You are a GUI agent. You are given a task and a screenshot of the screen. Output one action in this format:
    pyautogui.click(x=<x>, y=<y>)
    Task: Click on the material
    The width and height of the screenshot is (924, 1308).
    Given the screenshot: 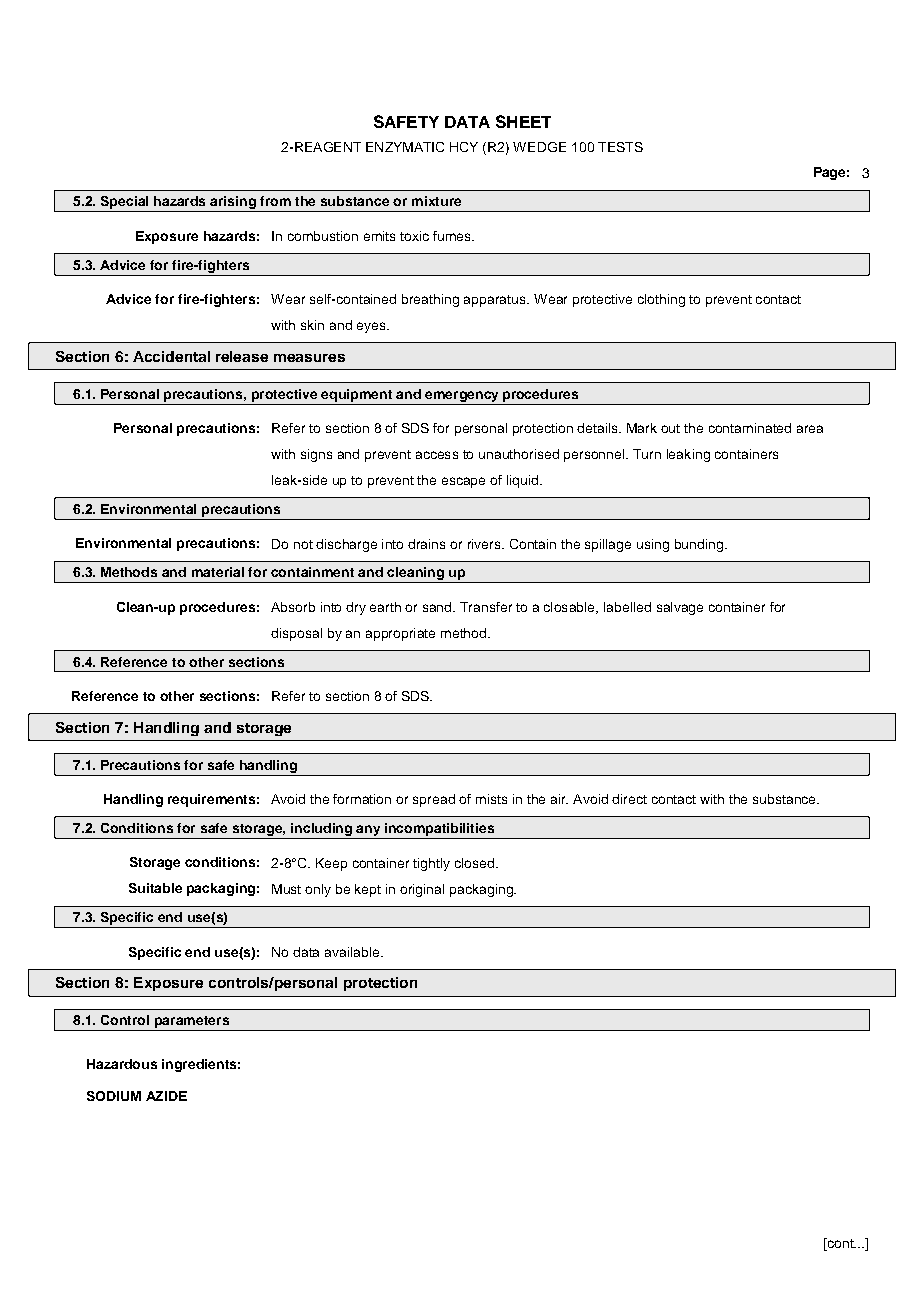 What is the action you would take?
    pyautogui.click(x=218, y=572)
